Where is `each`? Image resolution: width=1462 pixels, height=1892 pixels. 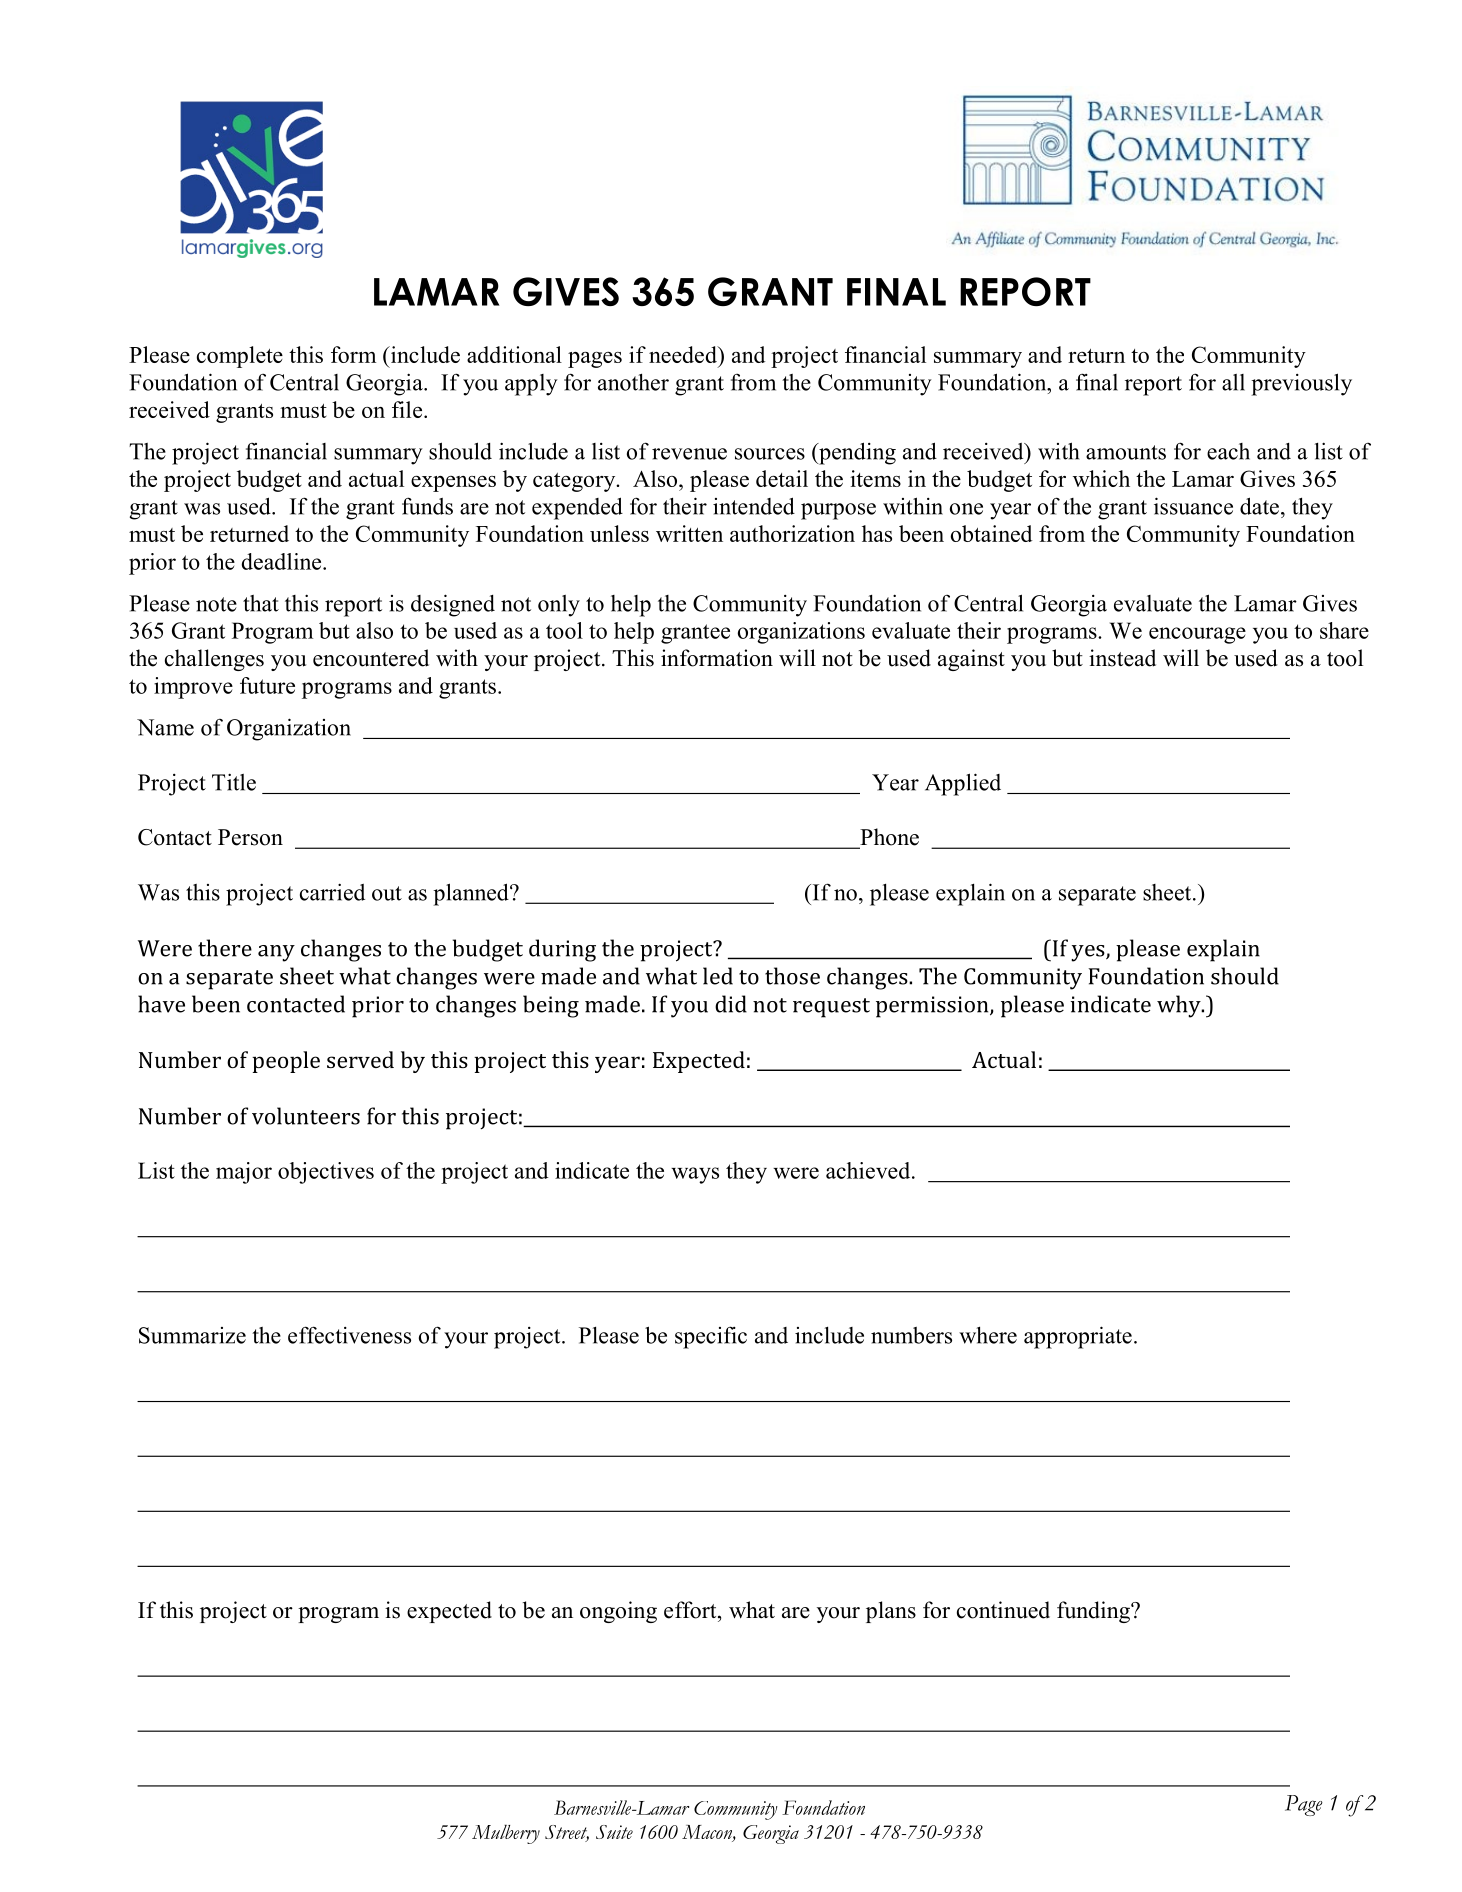
each is located at coordinates (1228, 451).
